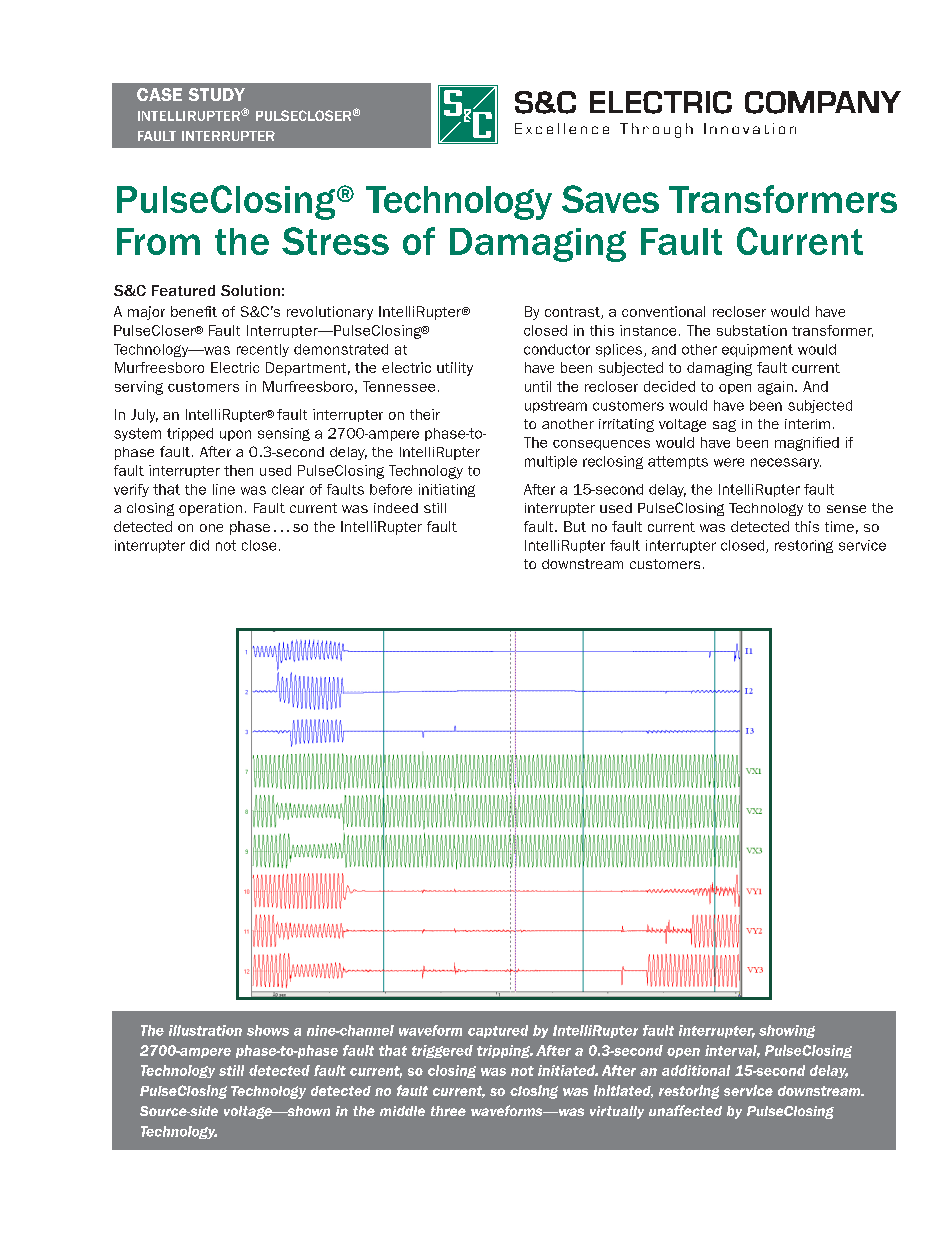  Describe the element at coordinates (217, 94) in the screenshot. I see `STUDY` at that location.
